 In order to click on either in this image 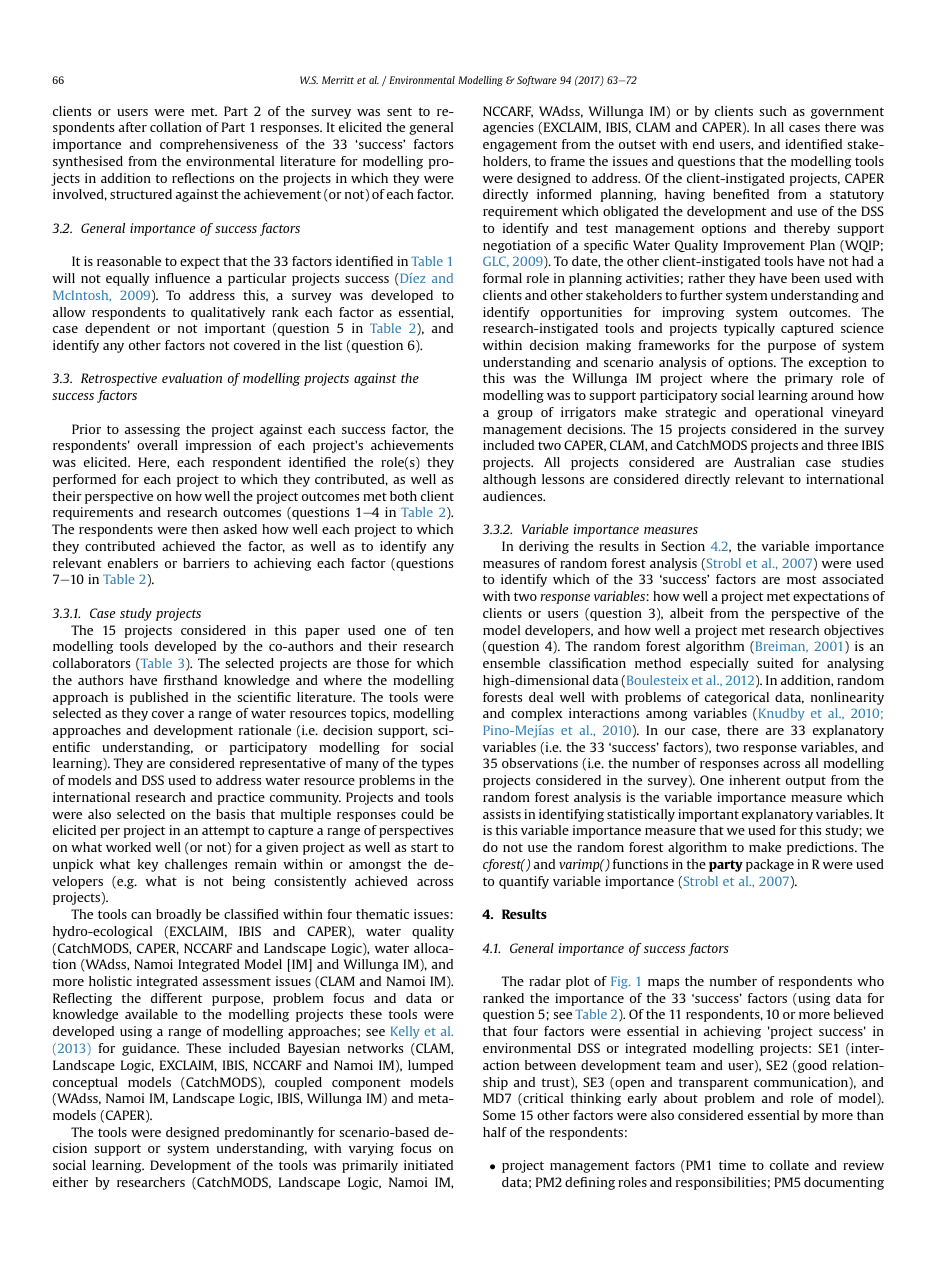, I will do `click(70, 1182)`.
